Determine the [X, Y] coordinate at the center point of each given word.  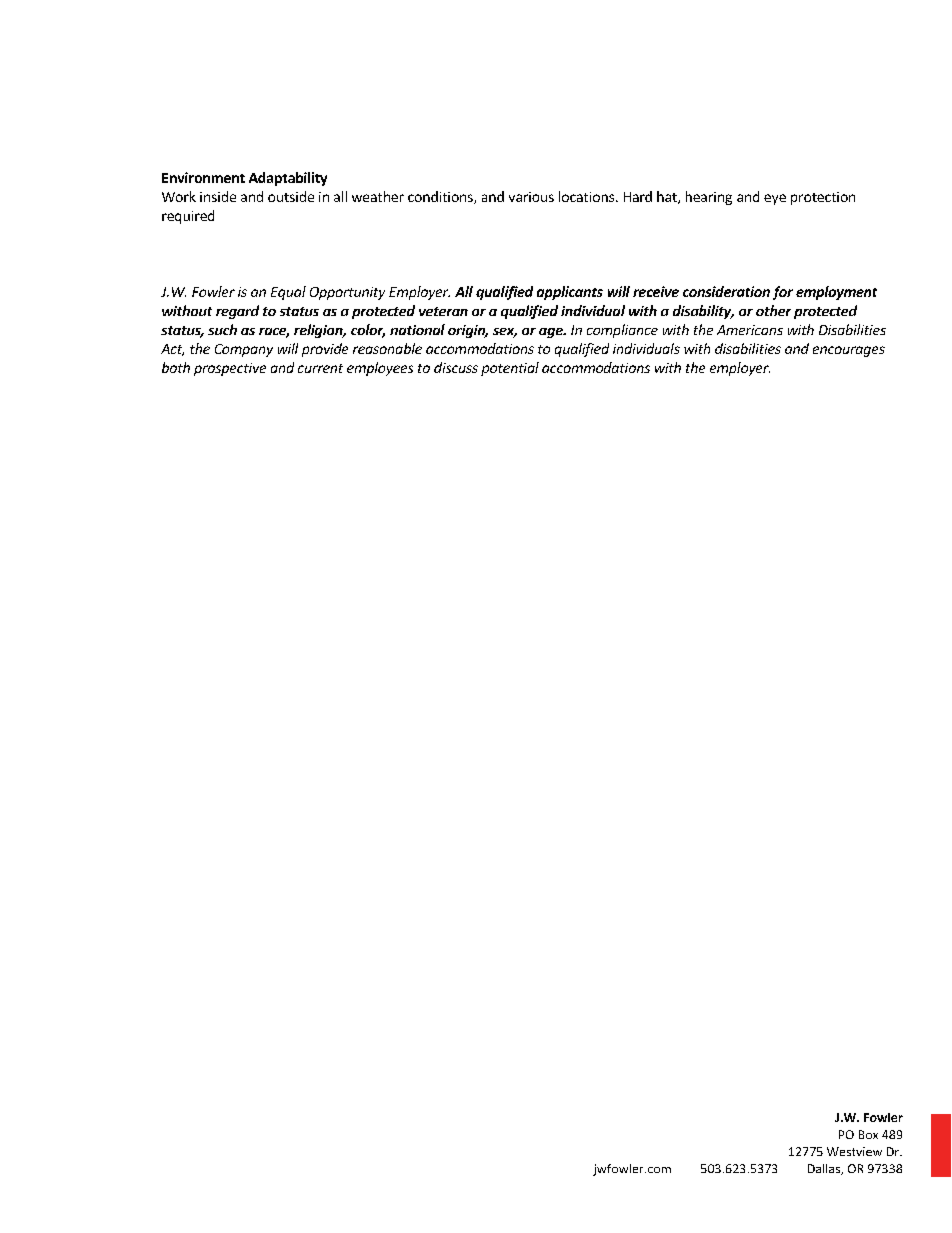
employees [380, 369]
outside [291, 196]
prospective [230, 369]
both [176, 367]
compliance [622, 331]
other [773, 310]
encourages [849, 351]
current [320, 368]
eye [775, 199]
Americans [750, 330]
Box [868, 1134]
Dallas [825, 1169]
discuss [456, 367]
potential [510, 369]
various [531, 197]
